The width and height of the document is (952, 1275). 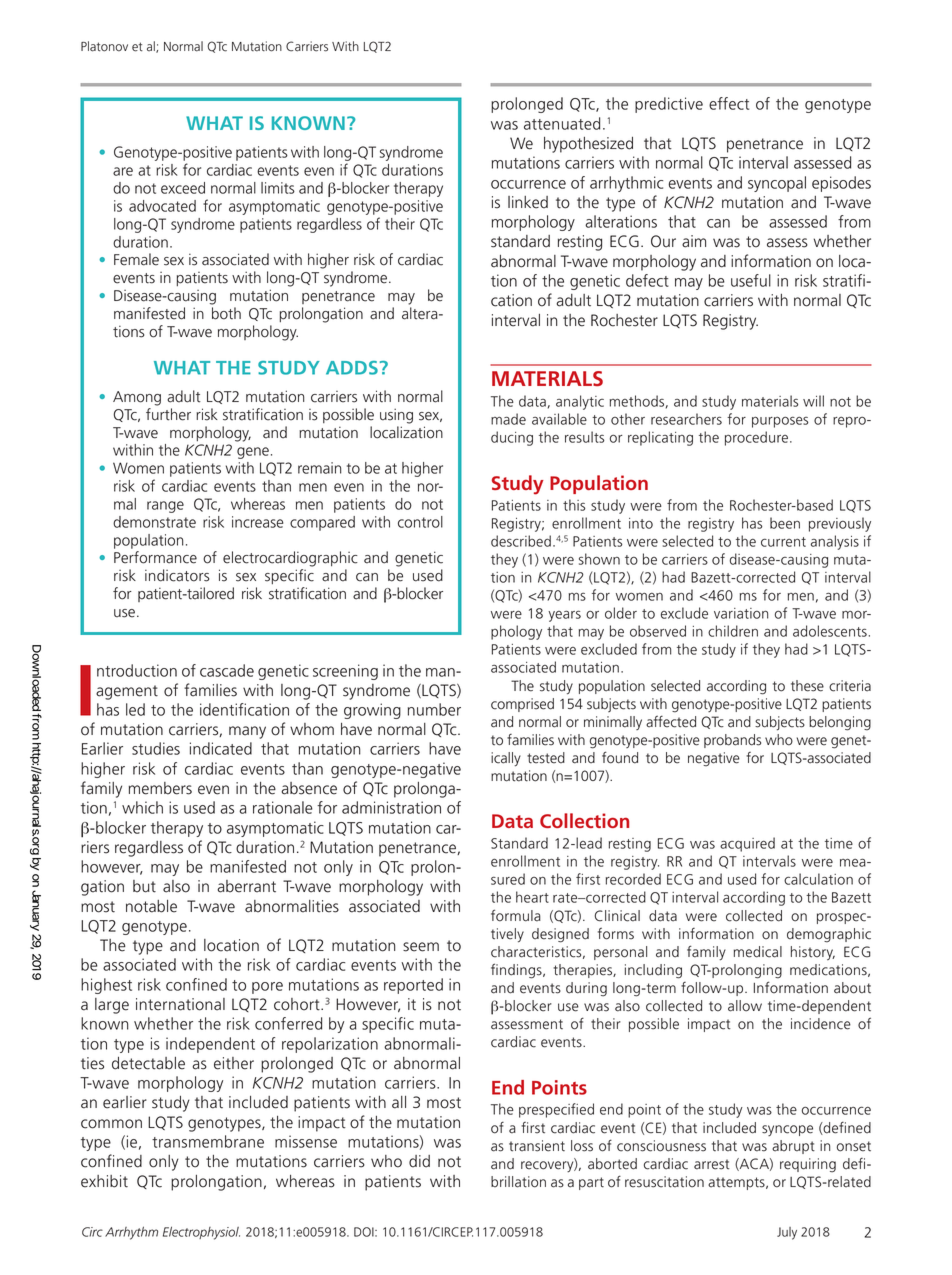 What do you see at coordinates (729, 103) in the document?
I see `effect` at bounding box center [729, 103].
